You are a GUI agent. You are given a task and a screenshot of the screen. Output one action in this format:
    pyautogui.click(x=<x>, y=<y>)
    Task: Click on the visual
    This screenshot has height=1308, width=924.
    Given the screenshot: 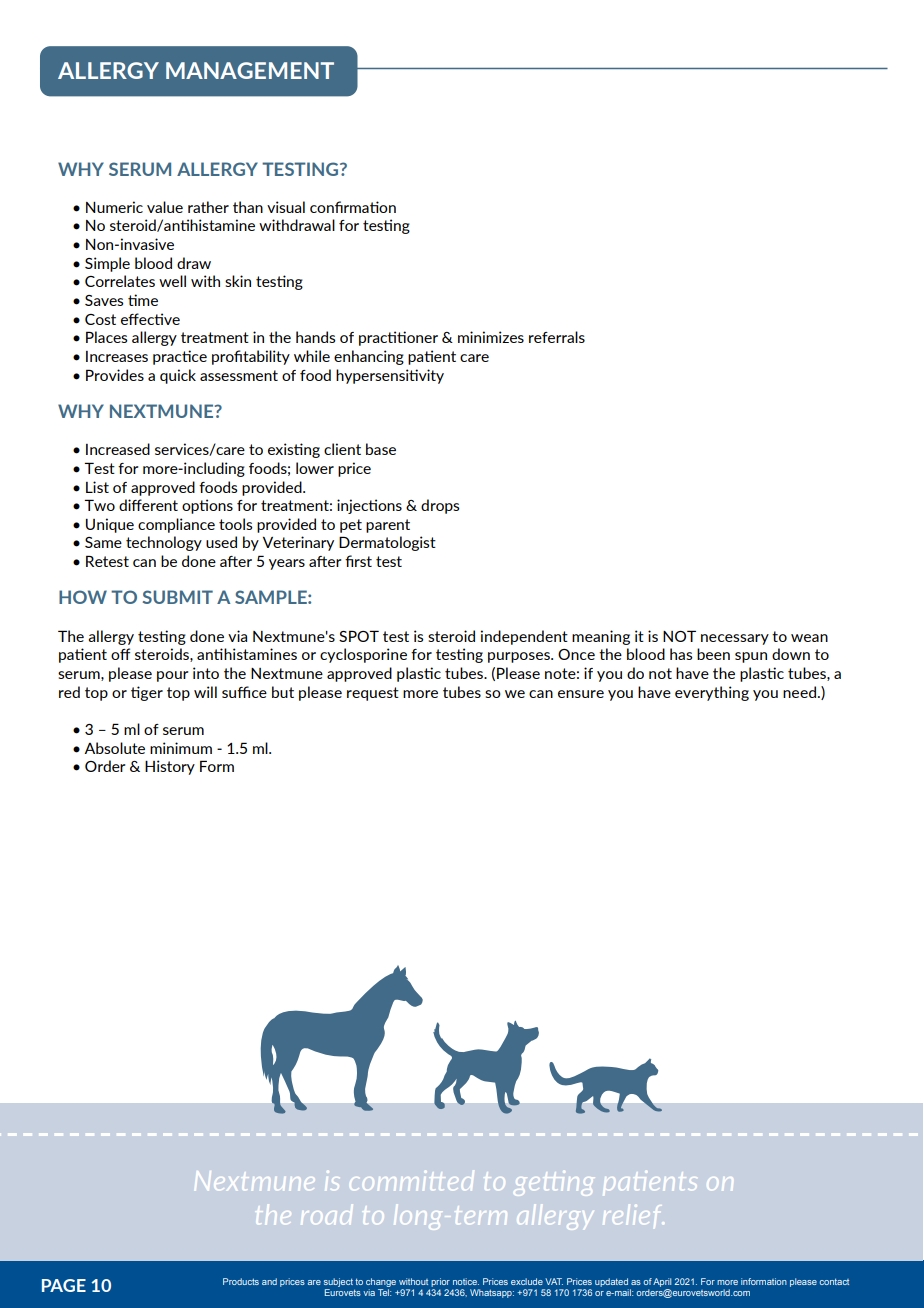 What is the action you would take?
    pyautogui.click(x=286, y=207)
